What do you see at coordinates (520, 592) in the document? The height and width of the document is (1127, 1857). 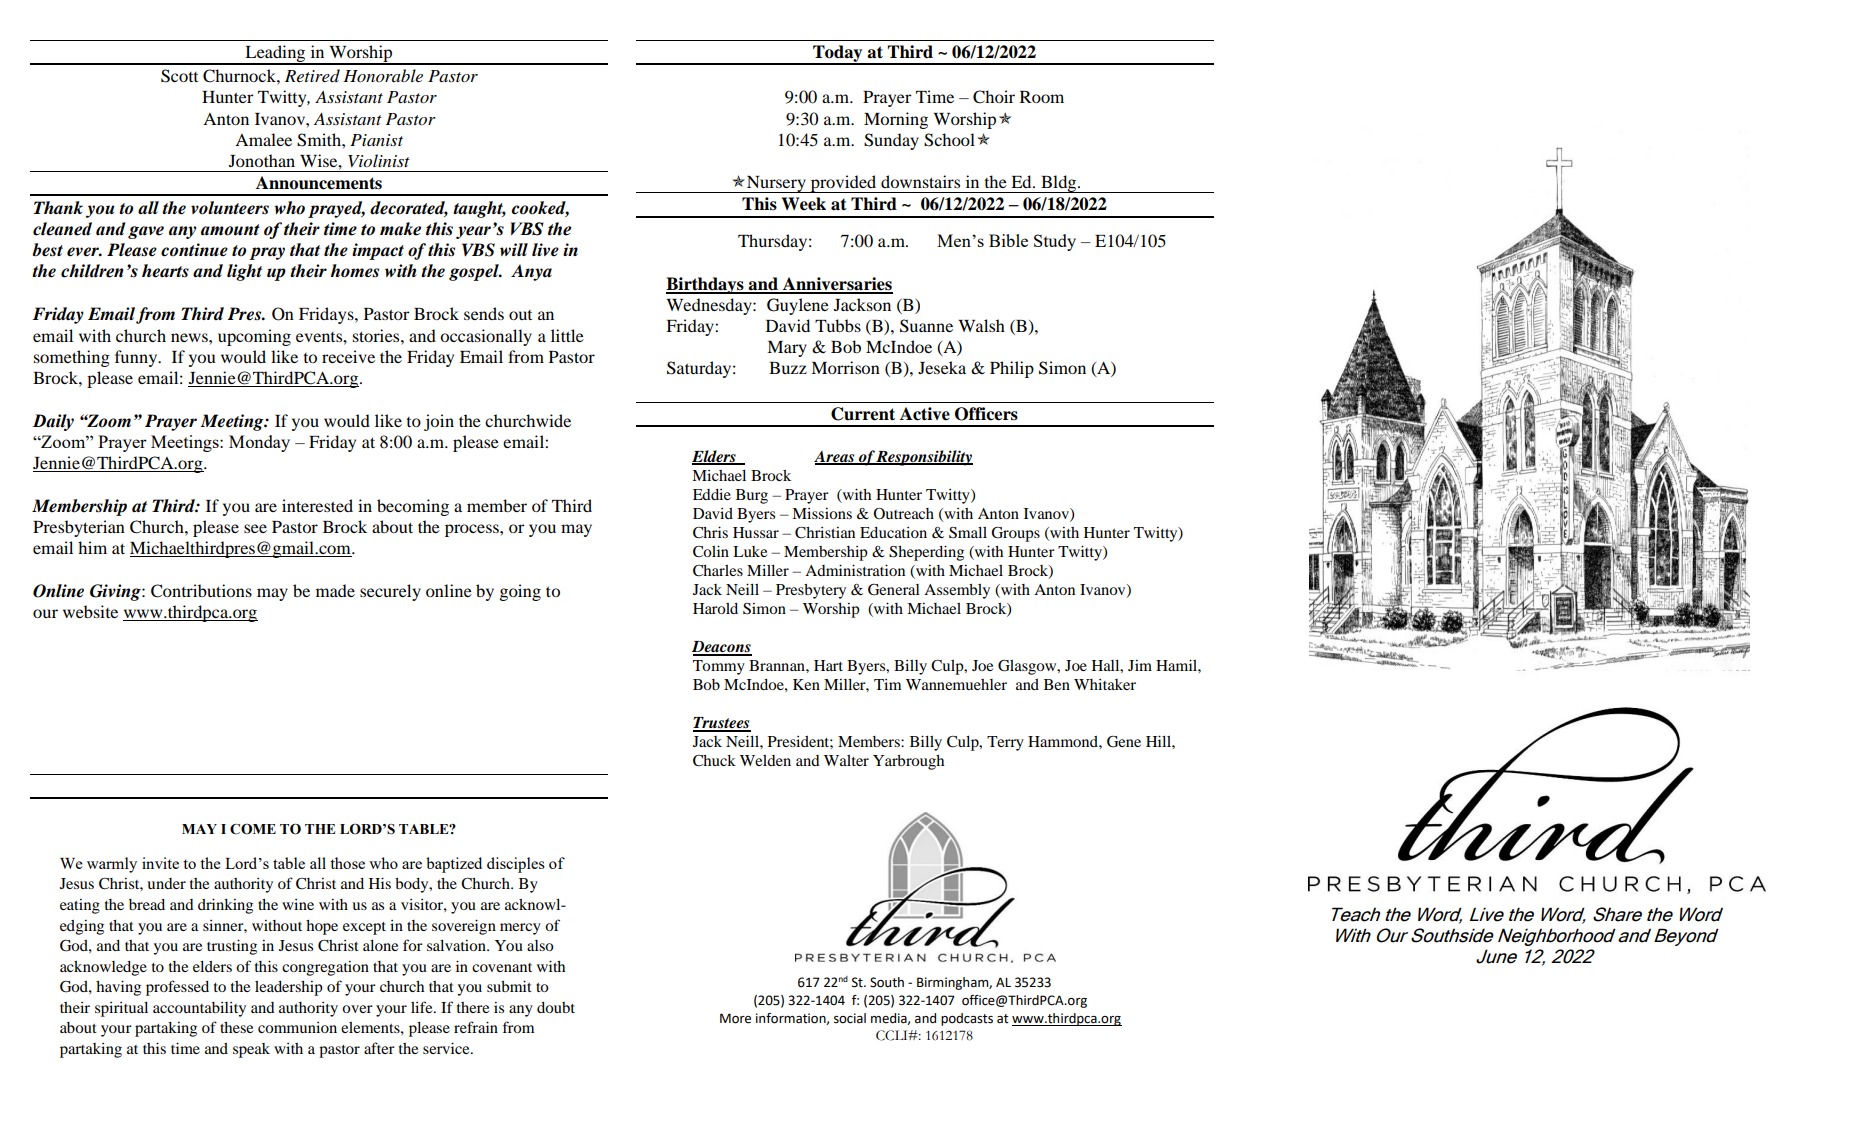 I see `going` at bounding box center [520, 592].
